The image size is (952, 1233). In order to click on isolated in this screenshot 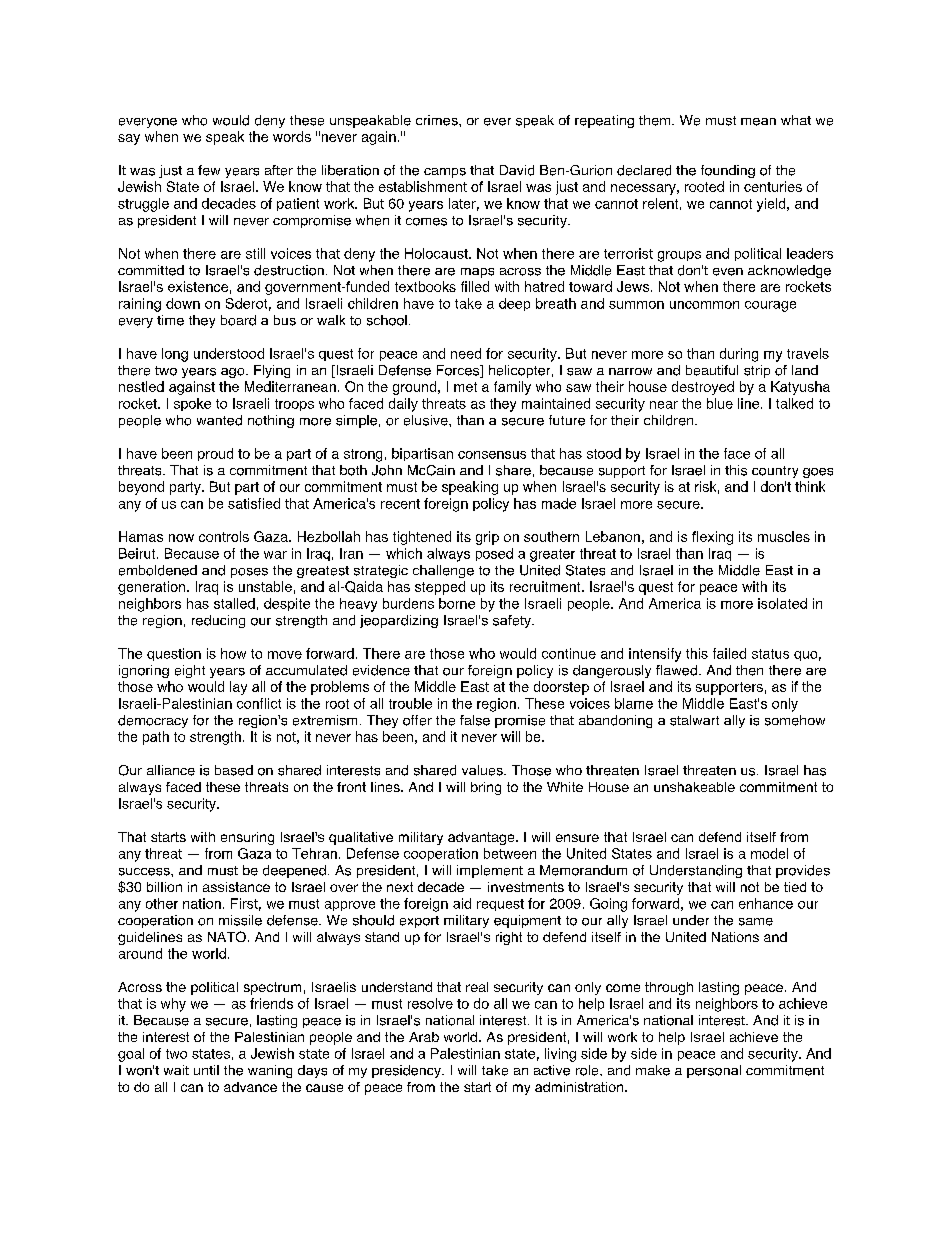, I will do `click(782, 603)`.
